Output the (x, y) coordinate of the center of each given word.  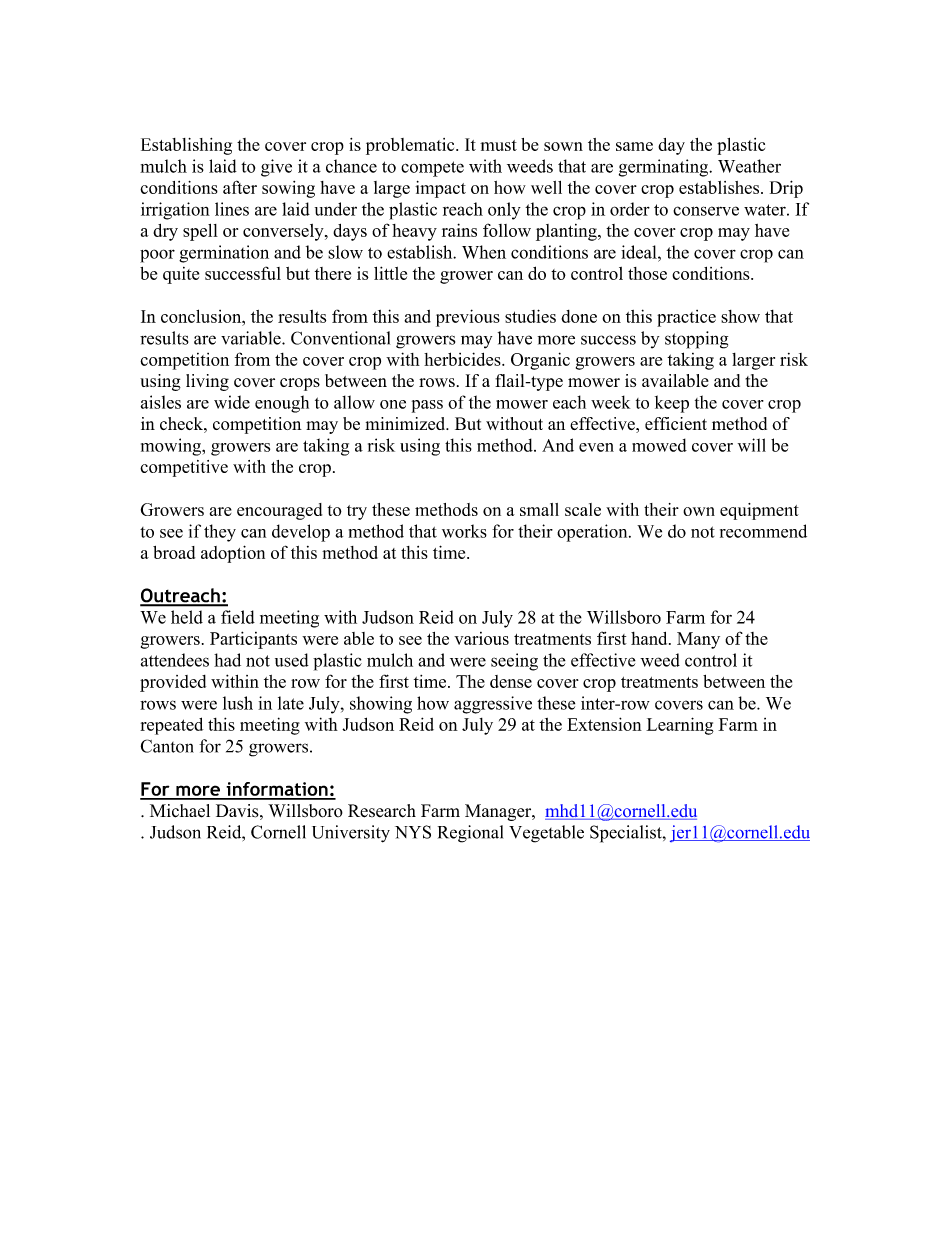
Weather (749, 166)
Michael (180, 811)
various (481, 638)
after (240, 187)
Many (698, 640)
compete (432, 169)
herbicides (463, 359)
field (238, 617)
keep (672, 404)
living (207, 382)
